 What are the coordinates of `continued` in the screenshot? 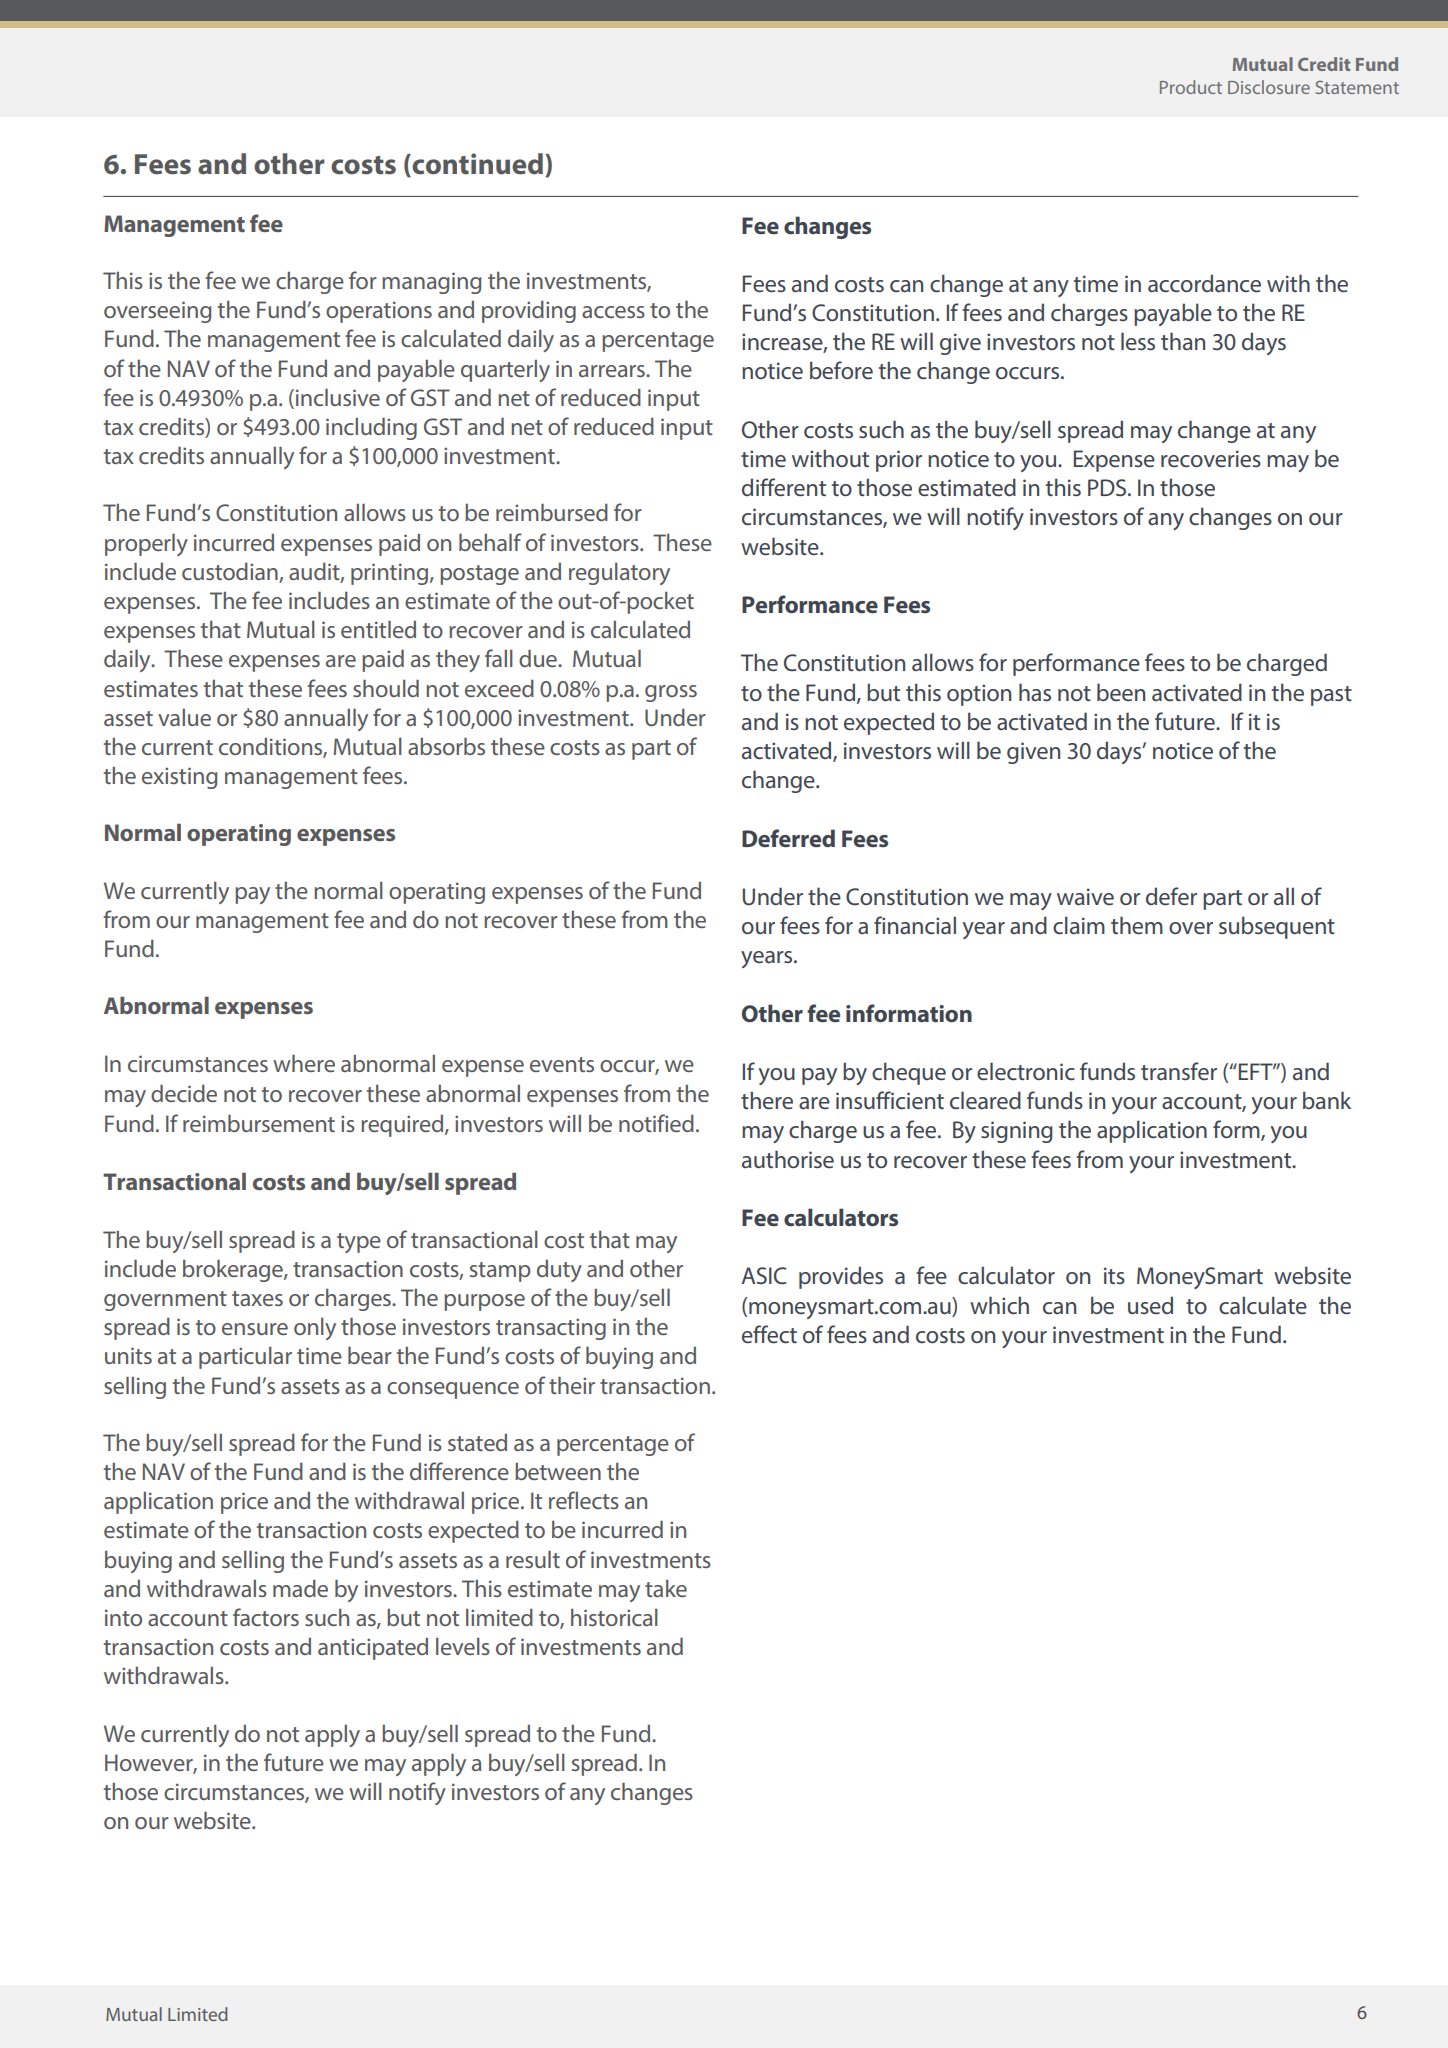 It's located at (476, 164).
